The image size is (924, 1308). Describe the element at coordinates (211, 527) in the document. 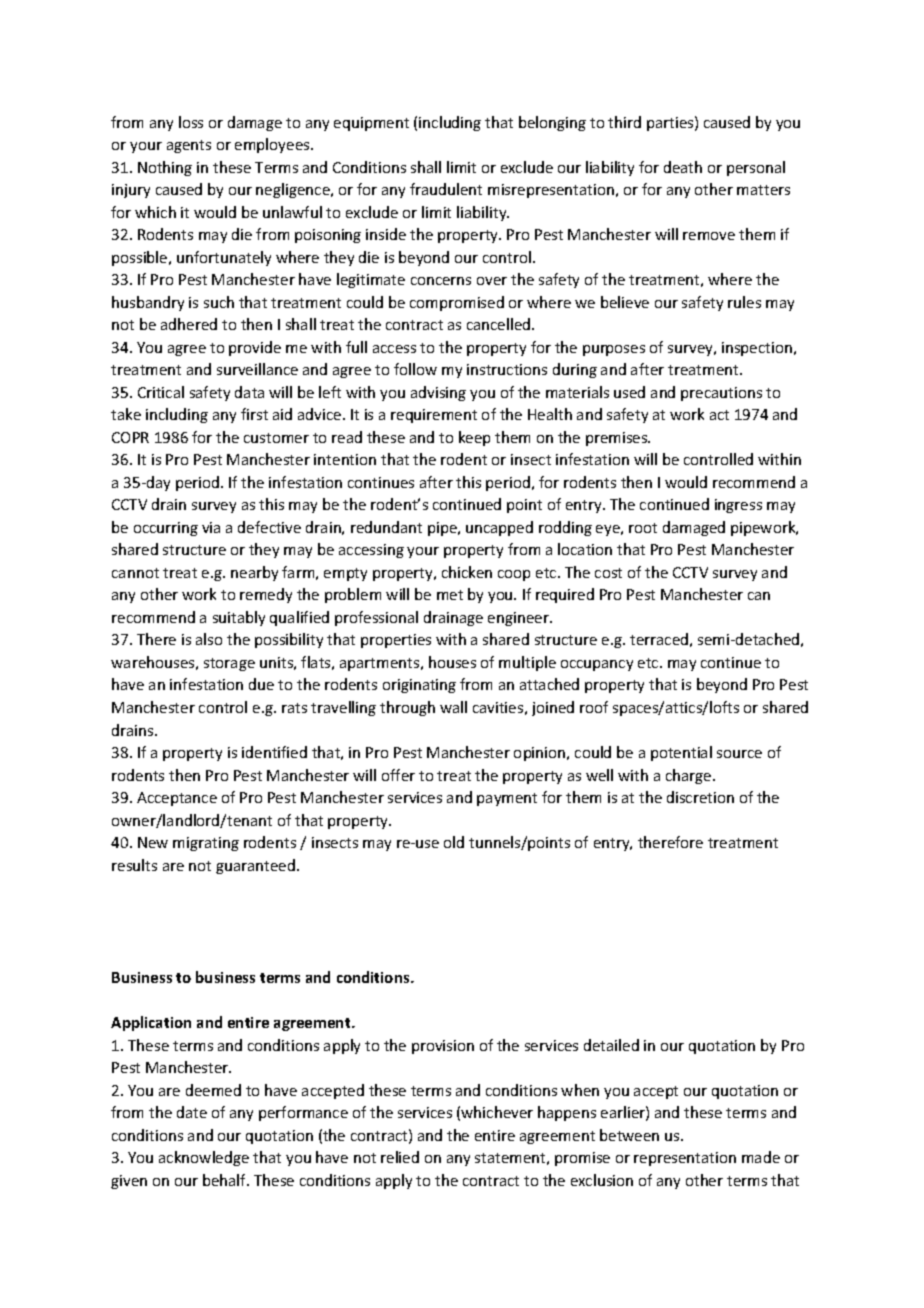

I see `via` at that location.
